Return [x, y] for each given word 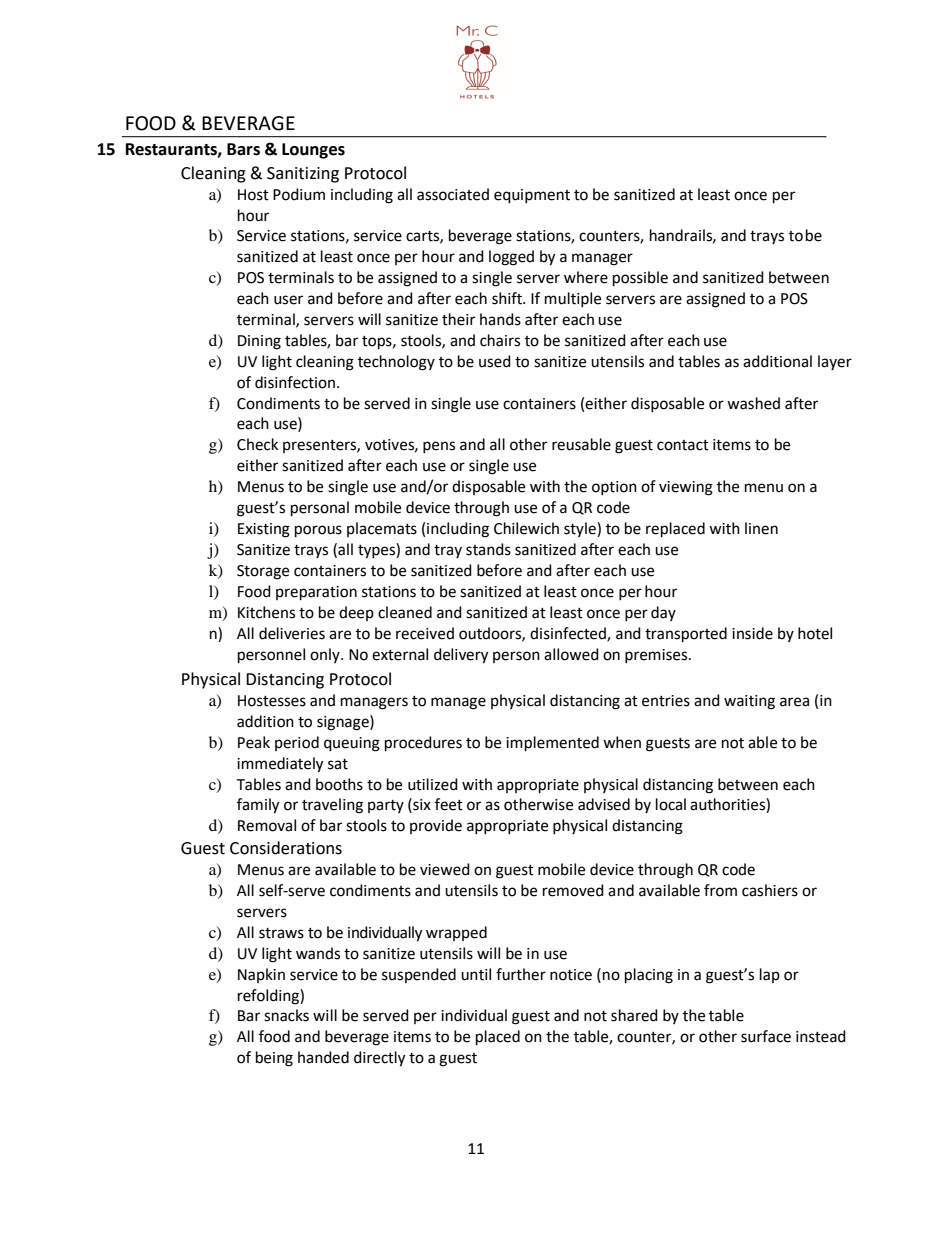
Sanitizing [303, 175]
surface [766, 1036]
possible [640, 279]
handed [323, 1057]
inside [752, 633]
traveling [332, 806]
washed [753, 403]
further [521, 974]
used [495, 361]
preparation [316, 593]
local [671, 804]
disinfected [569, 634]
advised [604, 804]
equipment [532, 196]
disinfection [295, 382]
